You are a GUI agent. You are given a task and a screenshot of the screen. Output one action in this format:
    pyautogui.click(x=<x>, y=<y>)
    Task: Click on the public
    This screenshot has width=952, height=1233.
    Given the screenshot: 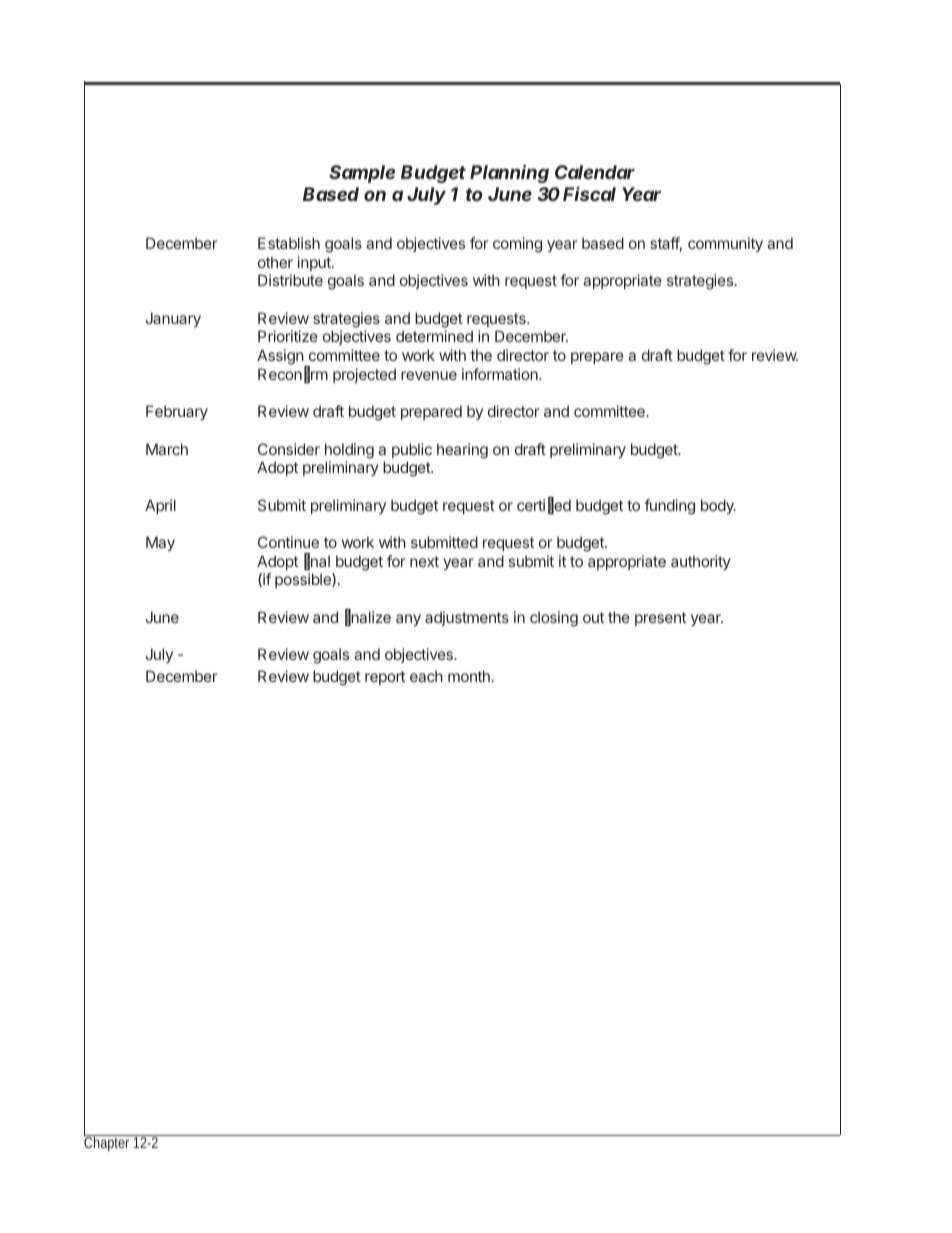 What is the action you would take?
    pyautogui.click(x=412, y=450)
